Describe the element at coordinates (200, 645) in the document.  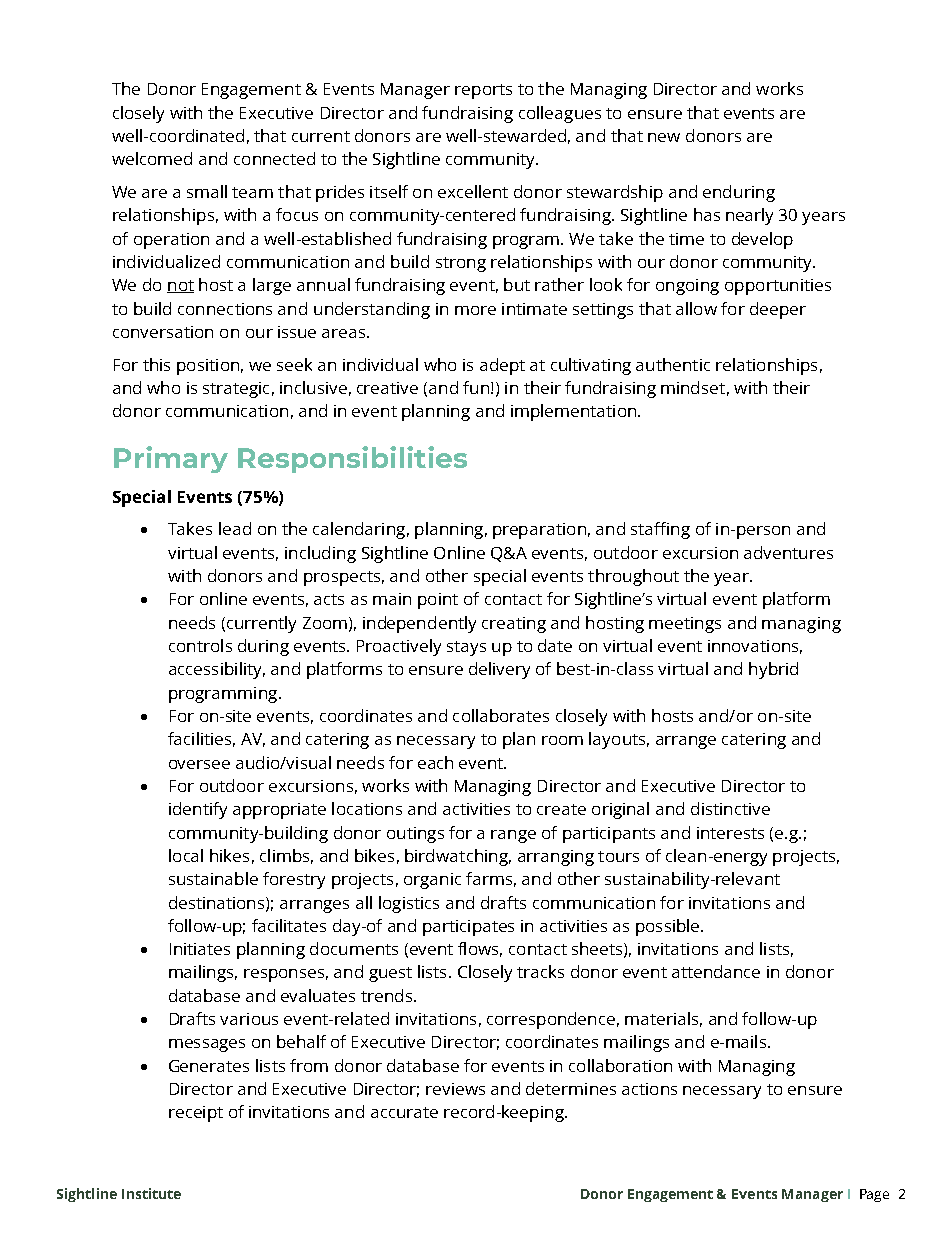
I see `controls` at that location.
